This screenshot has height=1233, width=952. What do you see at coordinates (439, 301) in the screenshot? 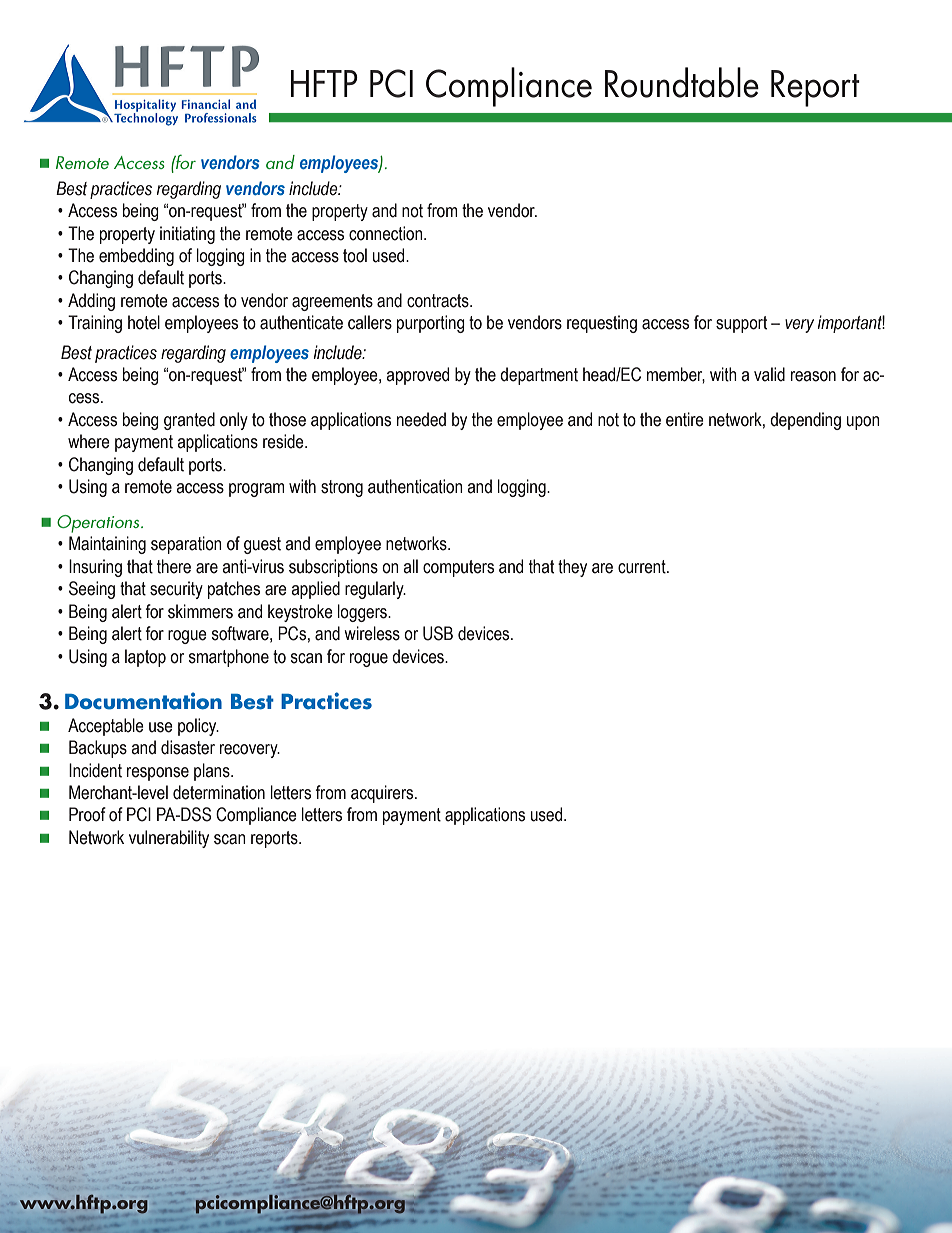
I see `contracts` at bounding box center [439, 301].
